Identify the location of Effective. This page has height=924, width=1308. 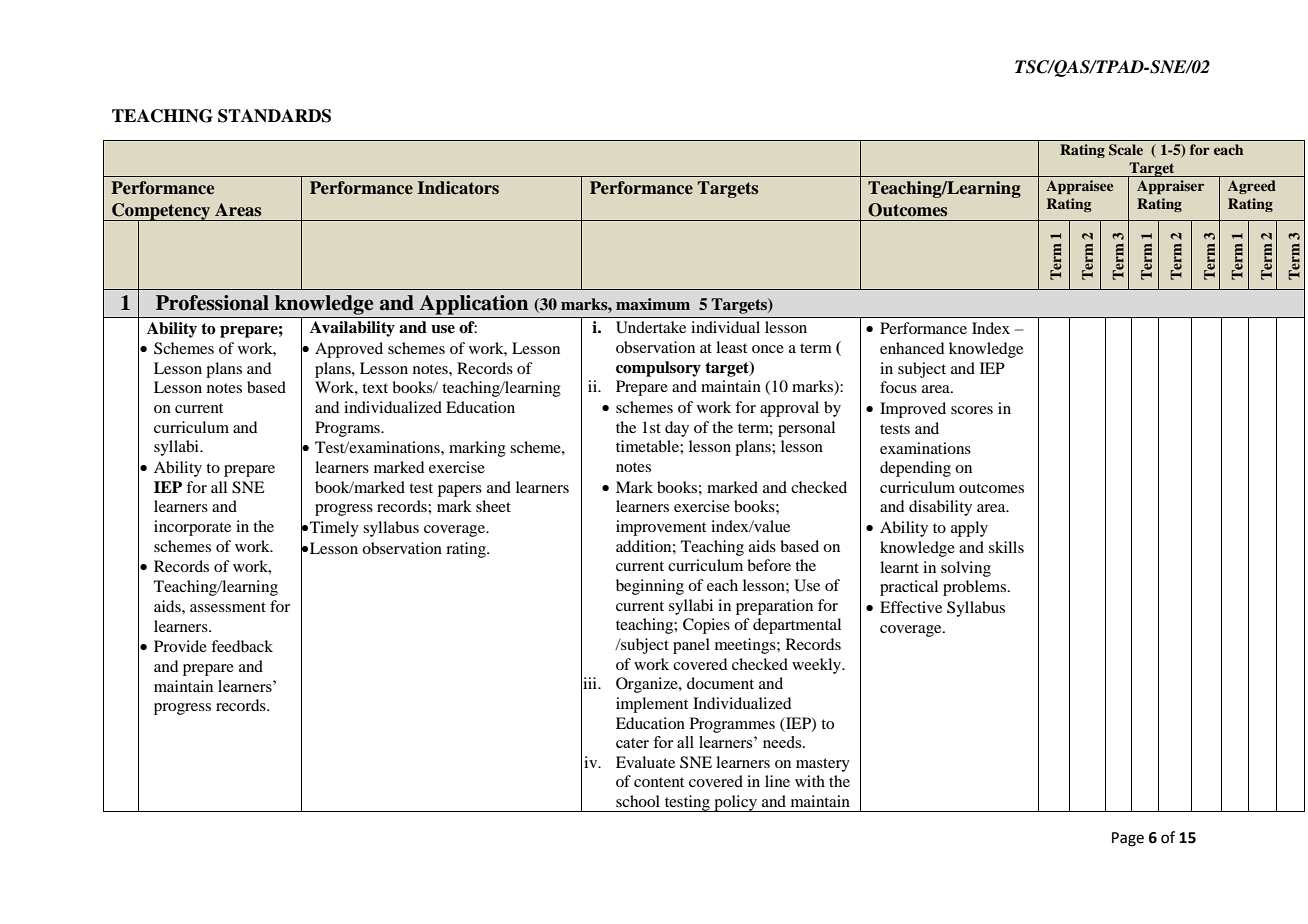
(911, 607).
